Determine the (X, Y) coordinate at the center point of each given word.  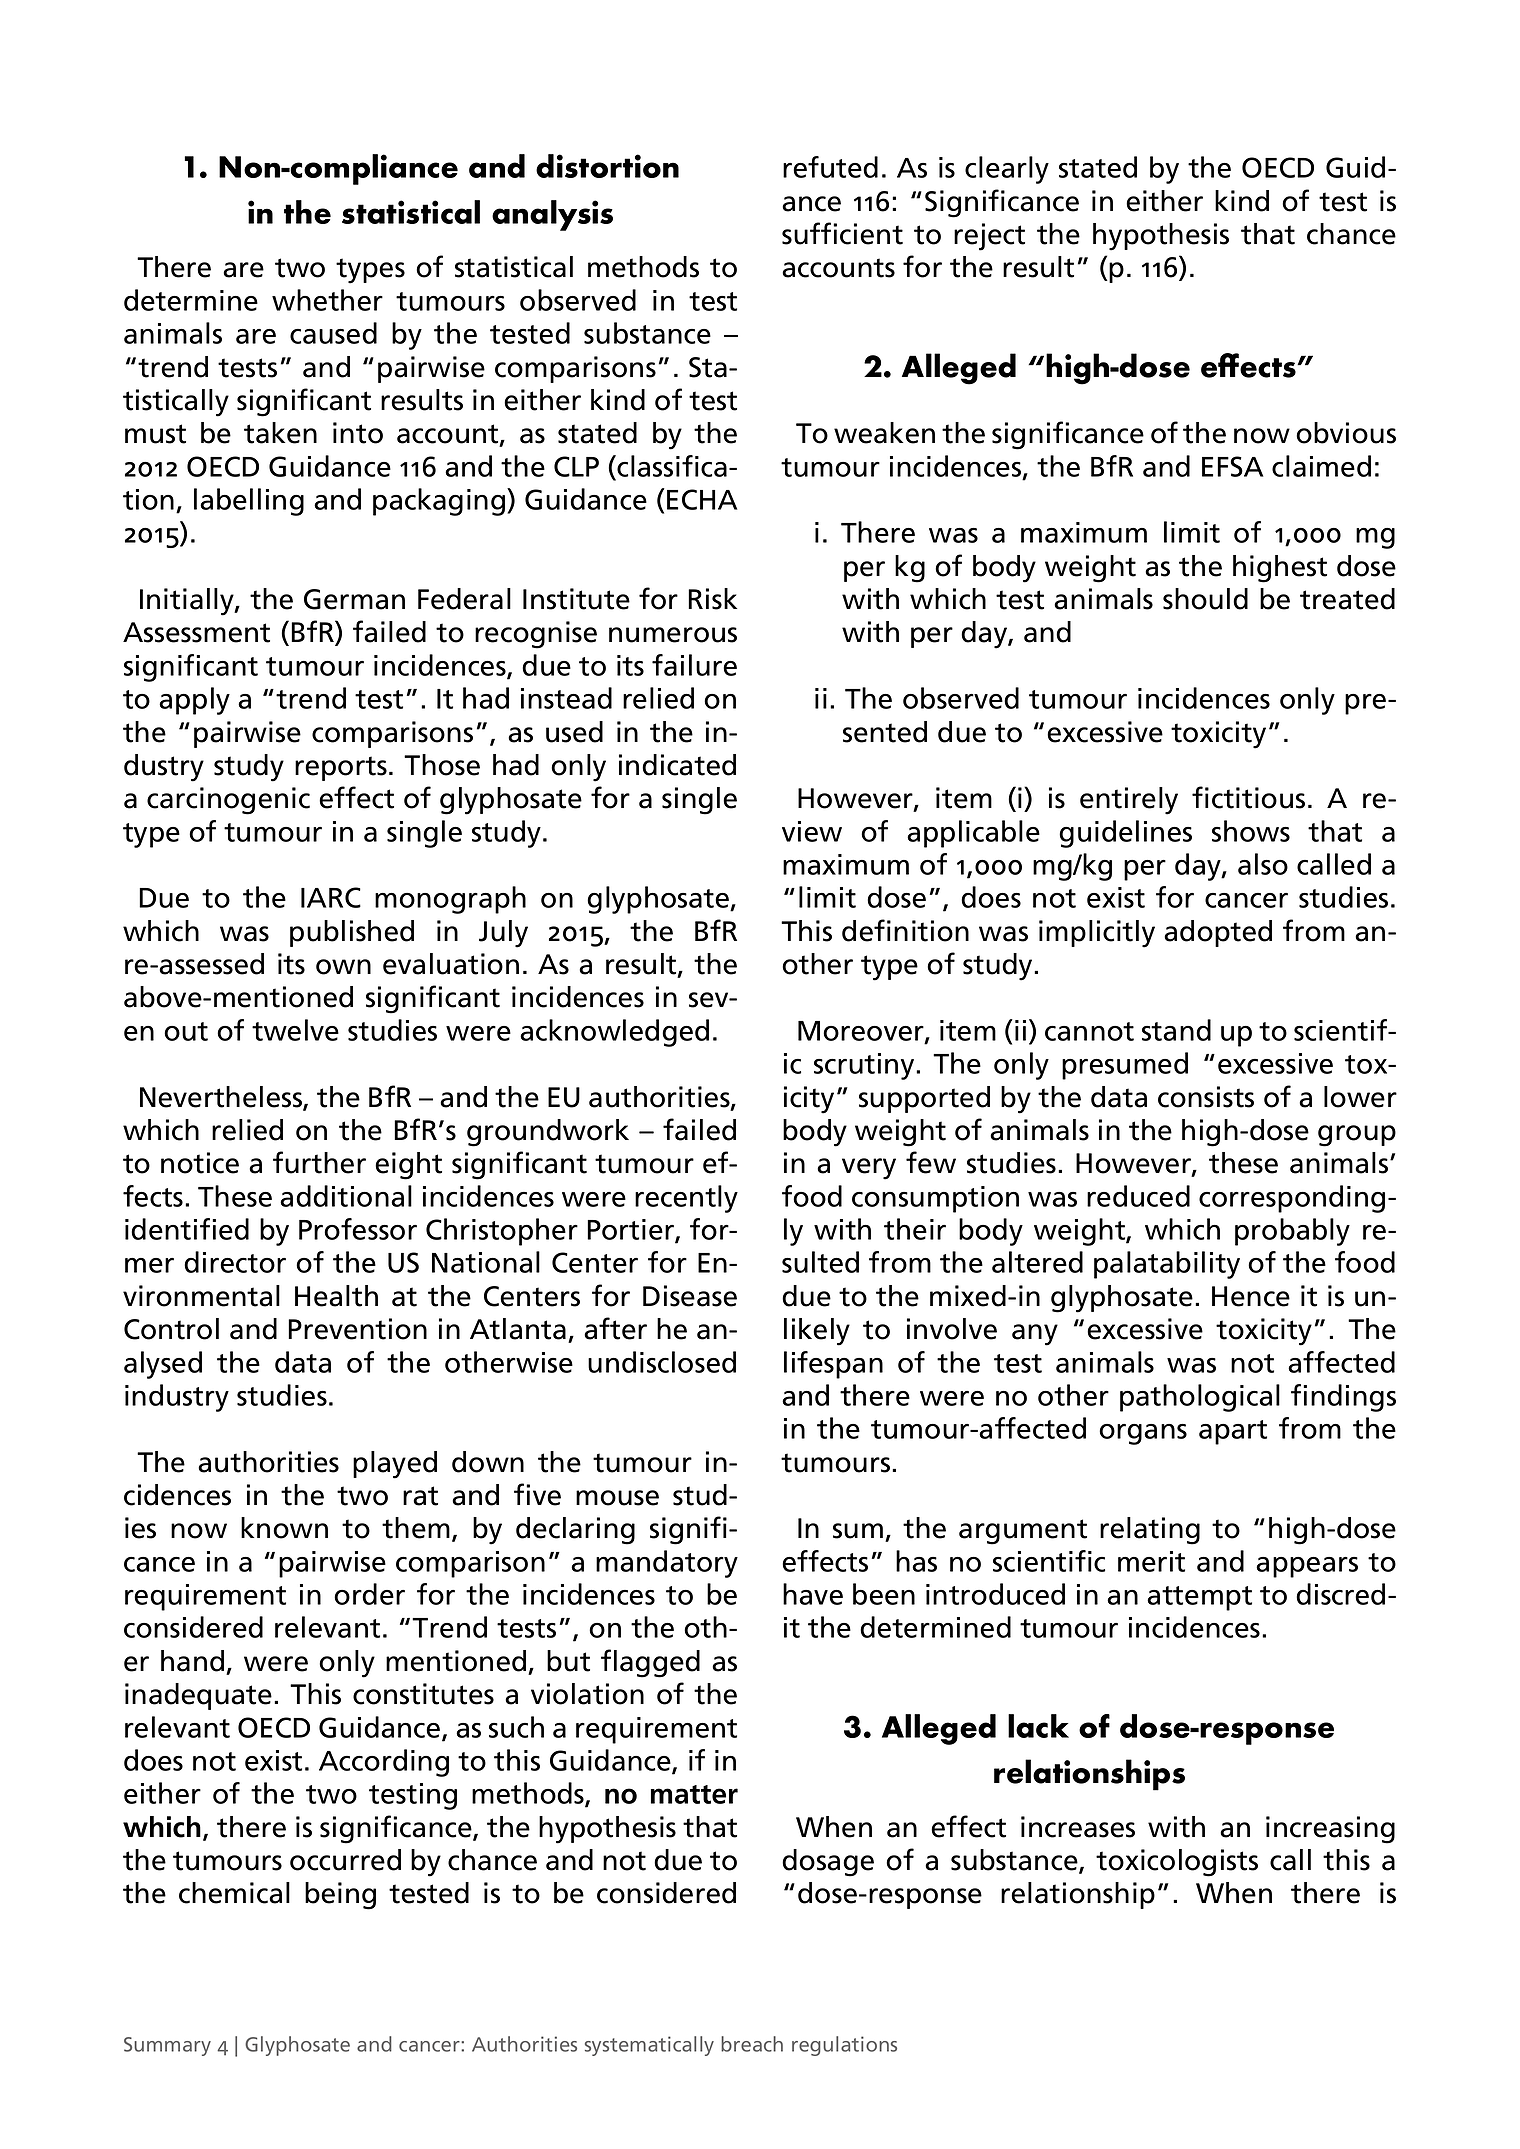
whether (327, 300)
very (869, 1169)
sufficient (842, 233)
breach (752, 2044)
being (340, 1896)
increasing (1330, 1830)
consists (1206, 1097)
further (319, 1162)
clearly (1007, 170)
